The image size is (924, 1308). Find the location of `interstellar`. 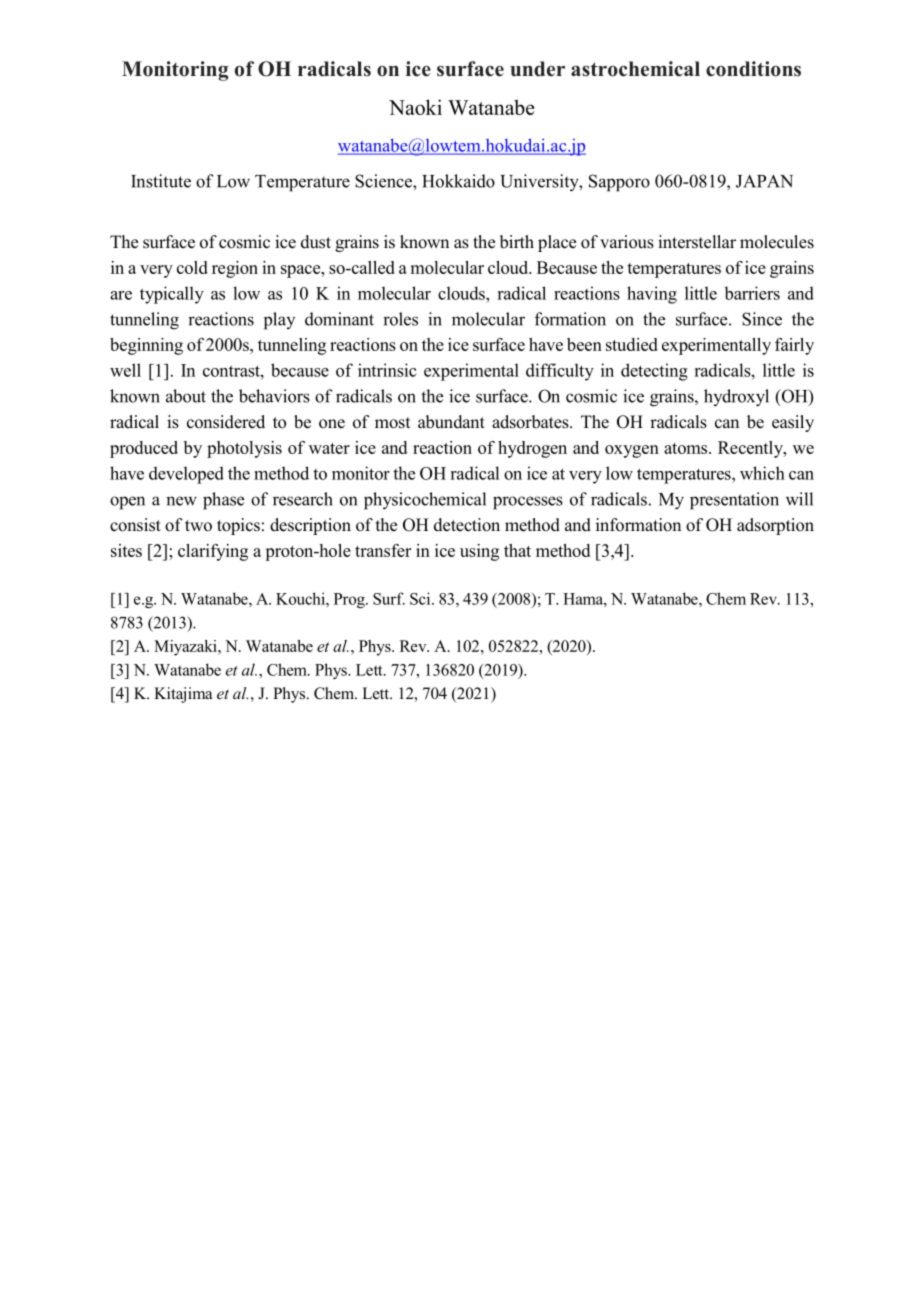

interstellar is located at coordinates (697, 242).
